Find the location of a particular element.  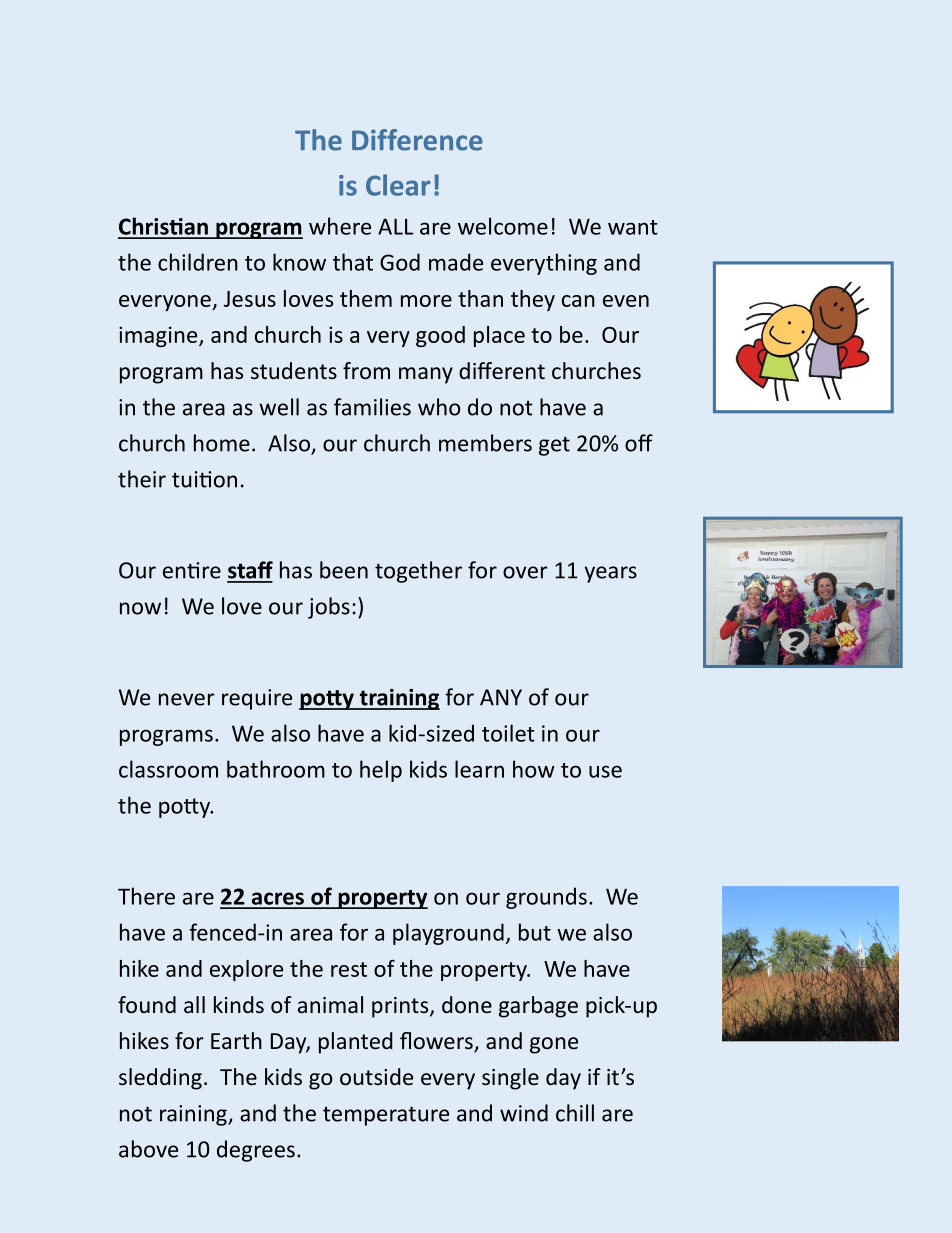

jobs is located at coordinates (329, 608).
